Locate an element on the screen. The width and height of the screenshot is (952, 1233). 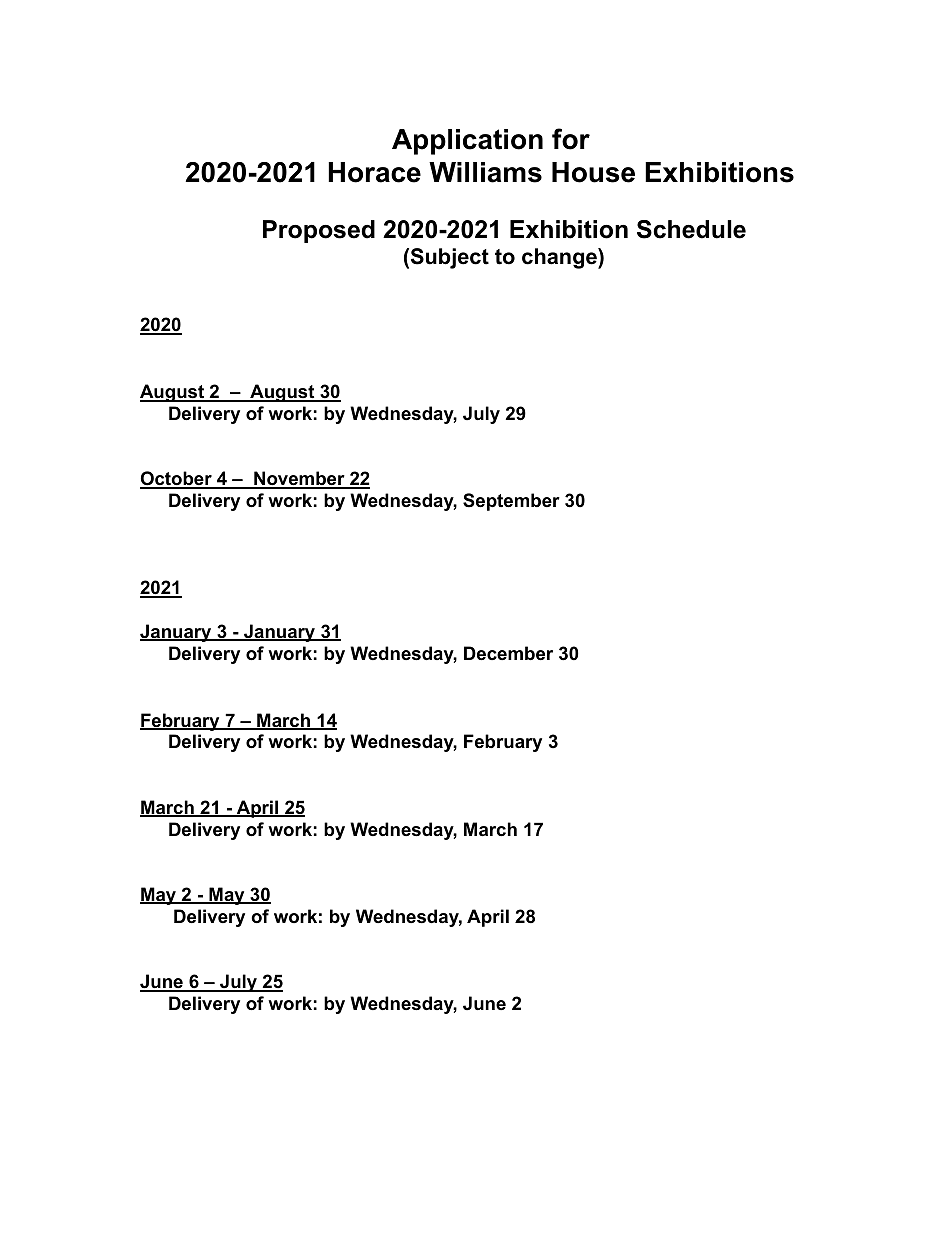
Horace is located at coordinates (374, 172).
